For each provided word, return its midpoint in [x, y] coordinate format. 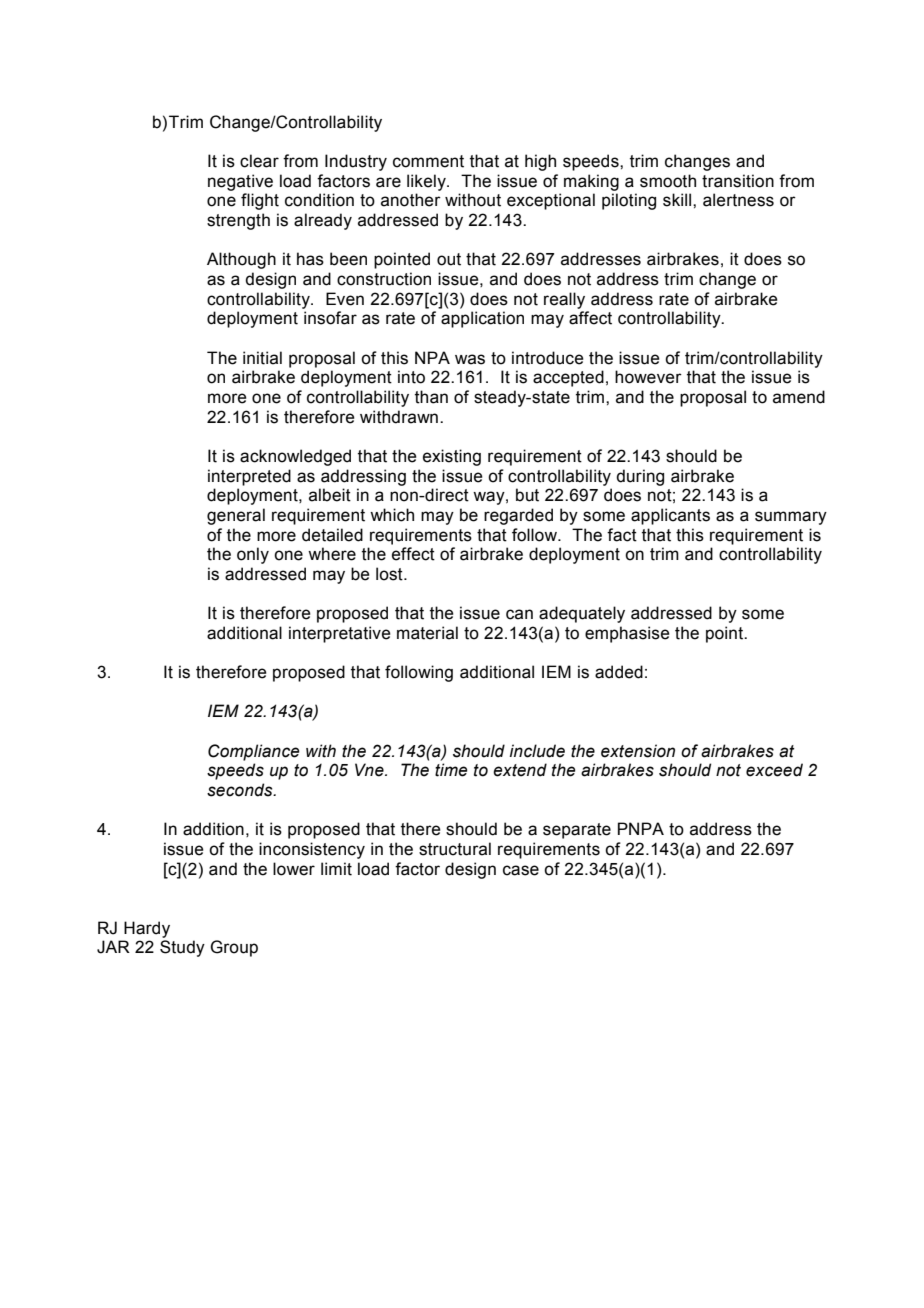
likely [427, 182]
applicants [670, 516]
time [451, 770]
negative [240, 182]
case [521, 870]
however [648, 377]
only [253, 555]
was [470, 359]
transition [738, 181]
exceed [774, 770]
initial [262, 358]
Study [182, 948]
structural [455, 849]
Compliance [253, 752]
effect [413, 554]
